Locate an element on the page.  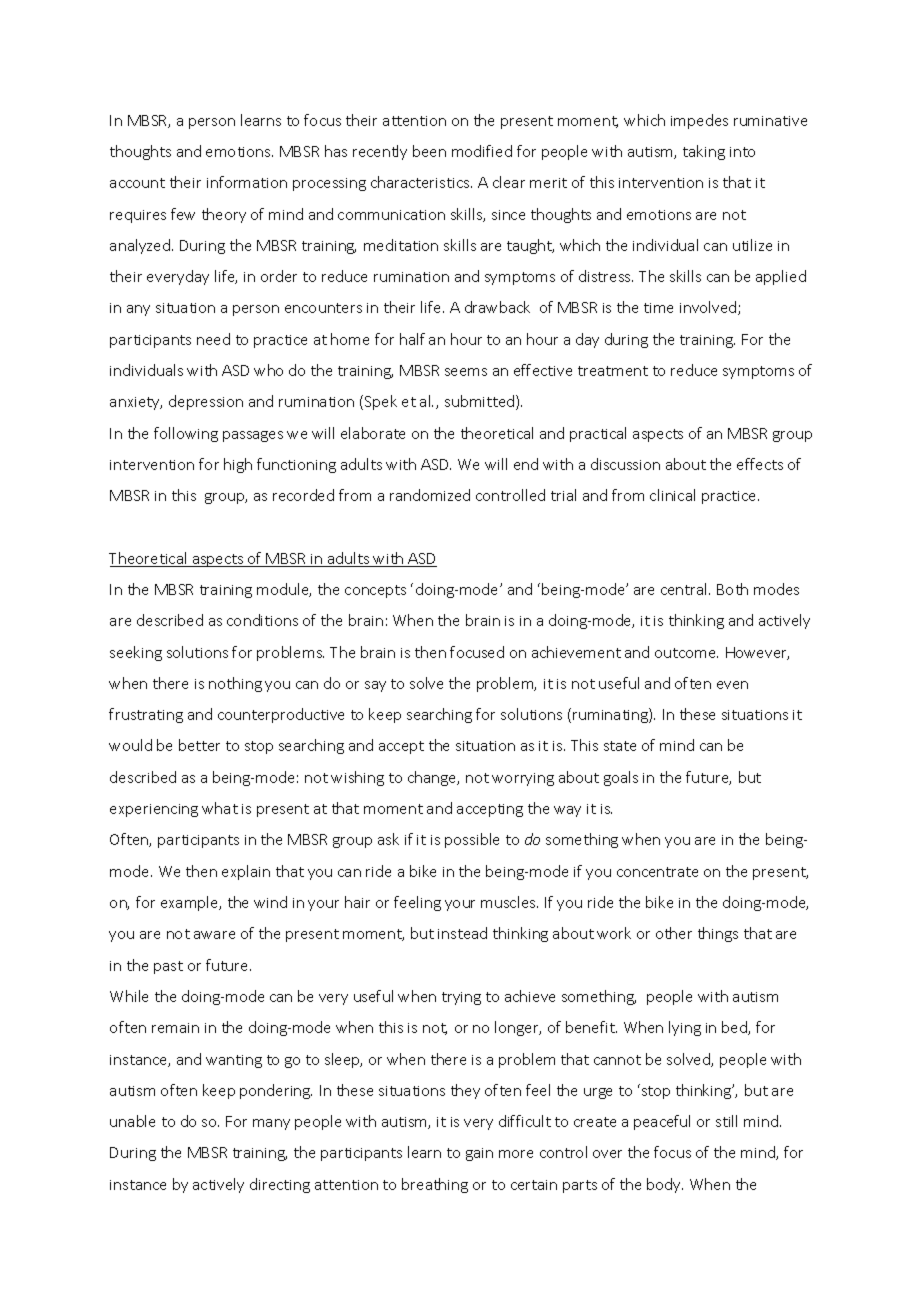
effects is located at coordinates (760, 464).
